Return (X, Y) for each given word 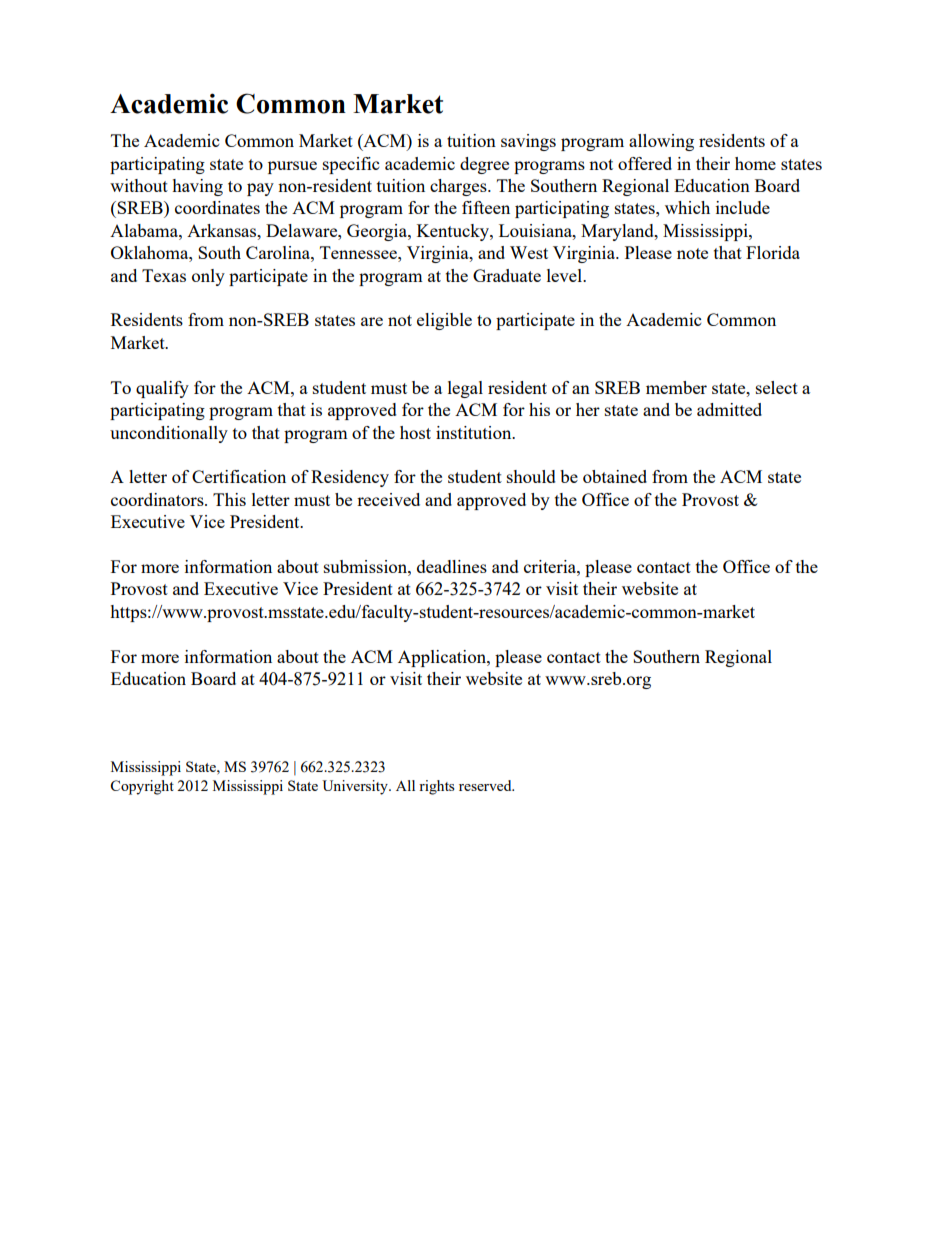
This (229, 499)
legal (465, 389)
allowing (661, 142)
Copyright (142, 787)
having (197, 187)
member (676, 387)
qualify (162, 389)
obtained (615, 476)
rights (437, 787)
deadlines (452, 566)
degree (484, 165)
